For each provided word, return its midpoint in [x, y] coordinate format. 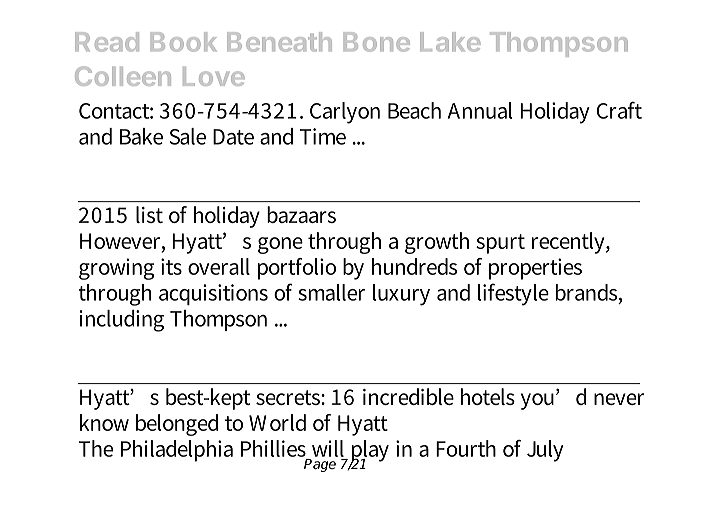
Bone [377, 42]
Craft [619, 110]
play [369, 452]
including [122, 321]
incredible [408, 396]
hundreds [414, 266]
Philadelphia [177, 451]
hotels [488, 396]
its [171, 266]
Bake [141, 136]
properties [535, 269]
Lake [450, 42]
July [545, 451]
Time [323, 136]
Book [183, 42]
